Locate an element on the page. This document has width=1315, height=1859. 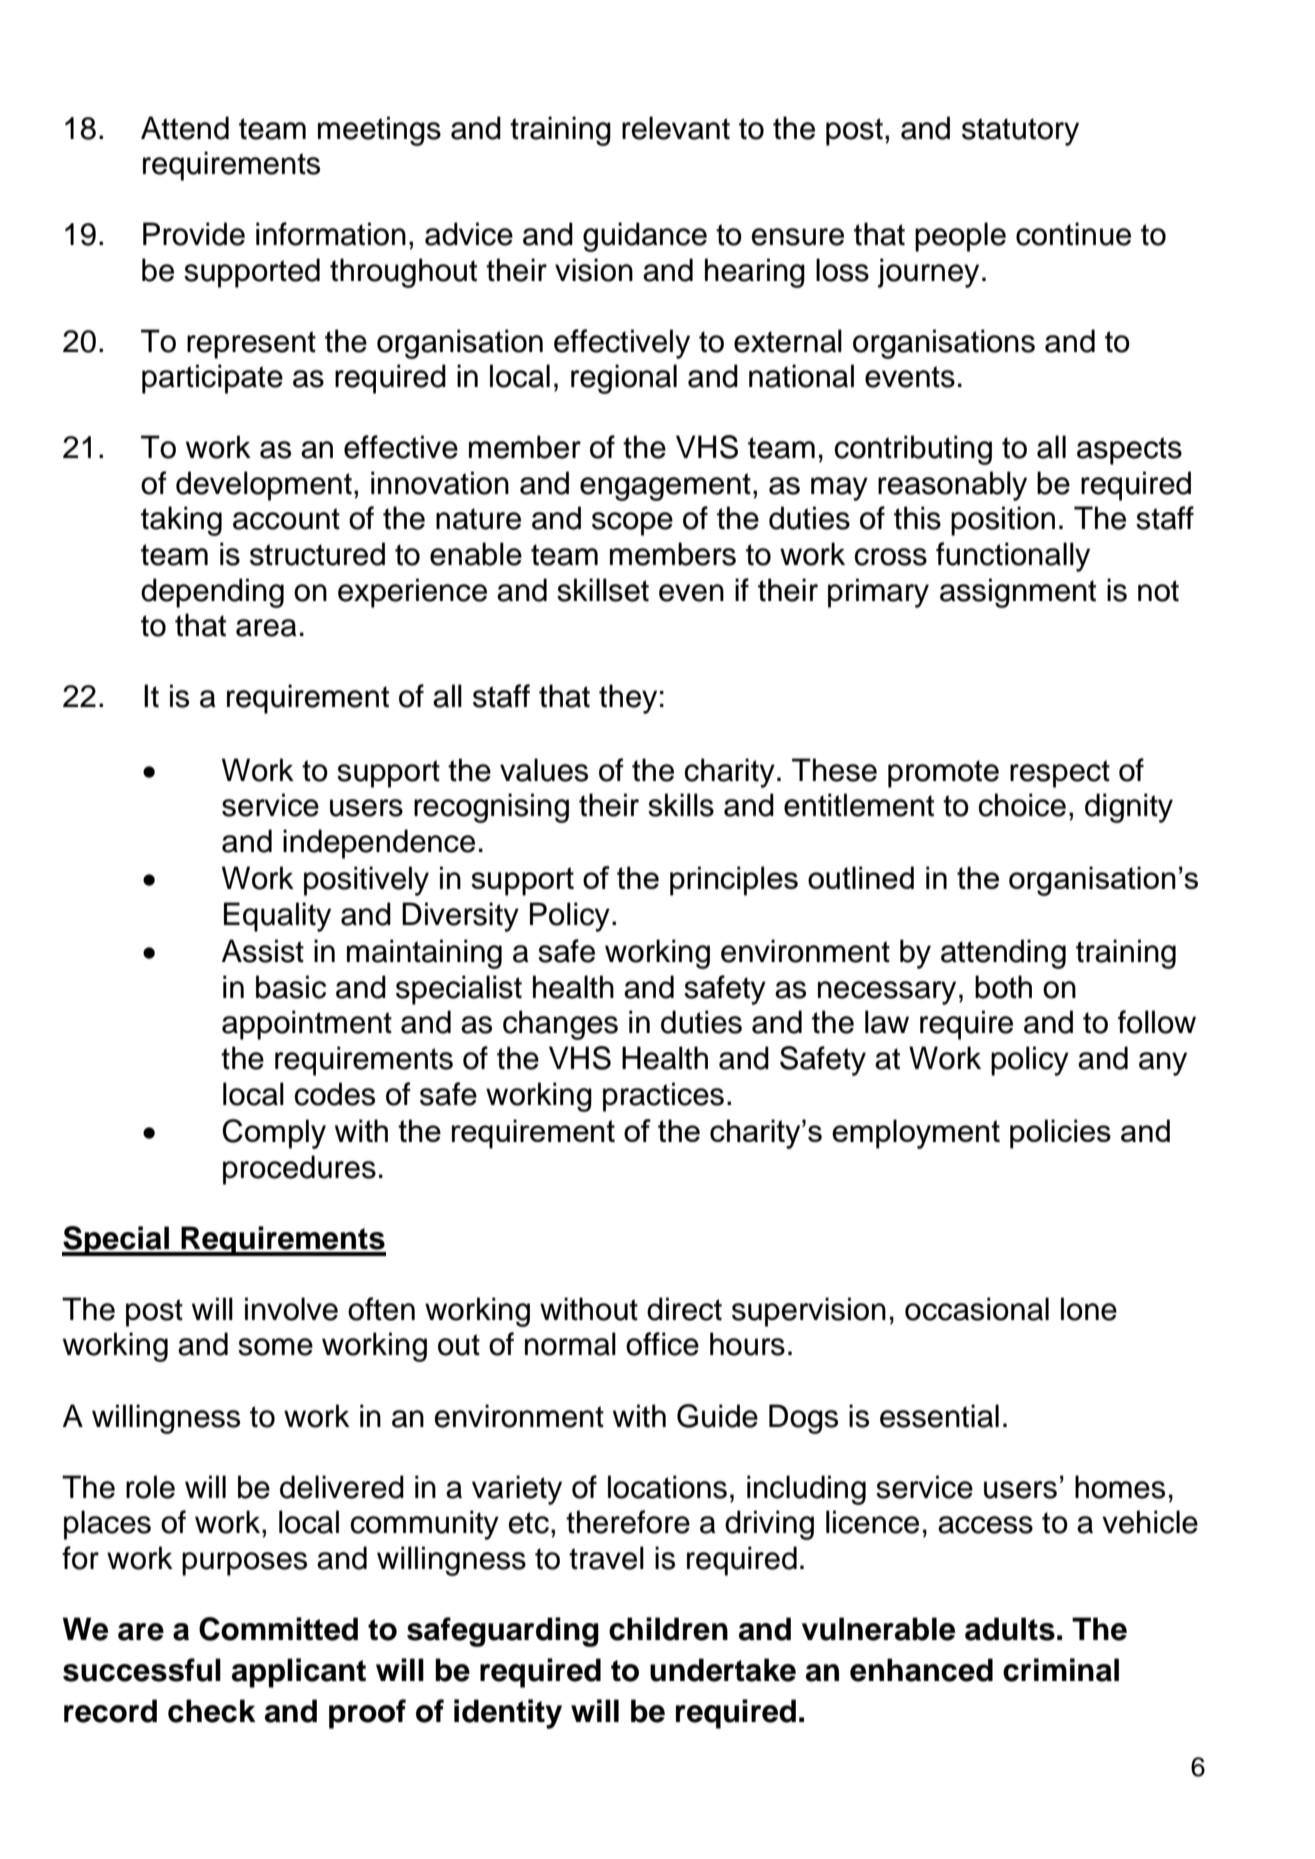
Provide is located at coordinates (194, 234).
